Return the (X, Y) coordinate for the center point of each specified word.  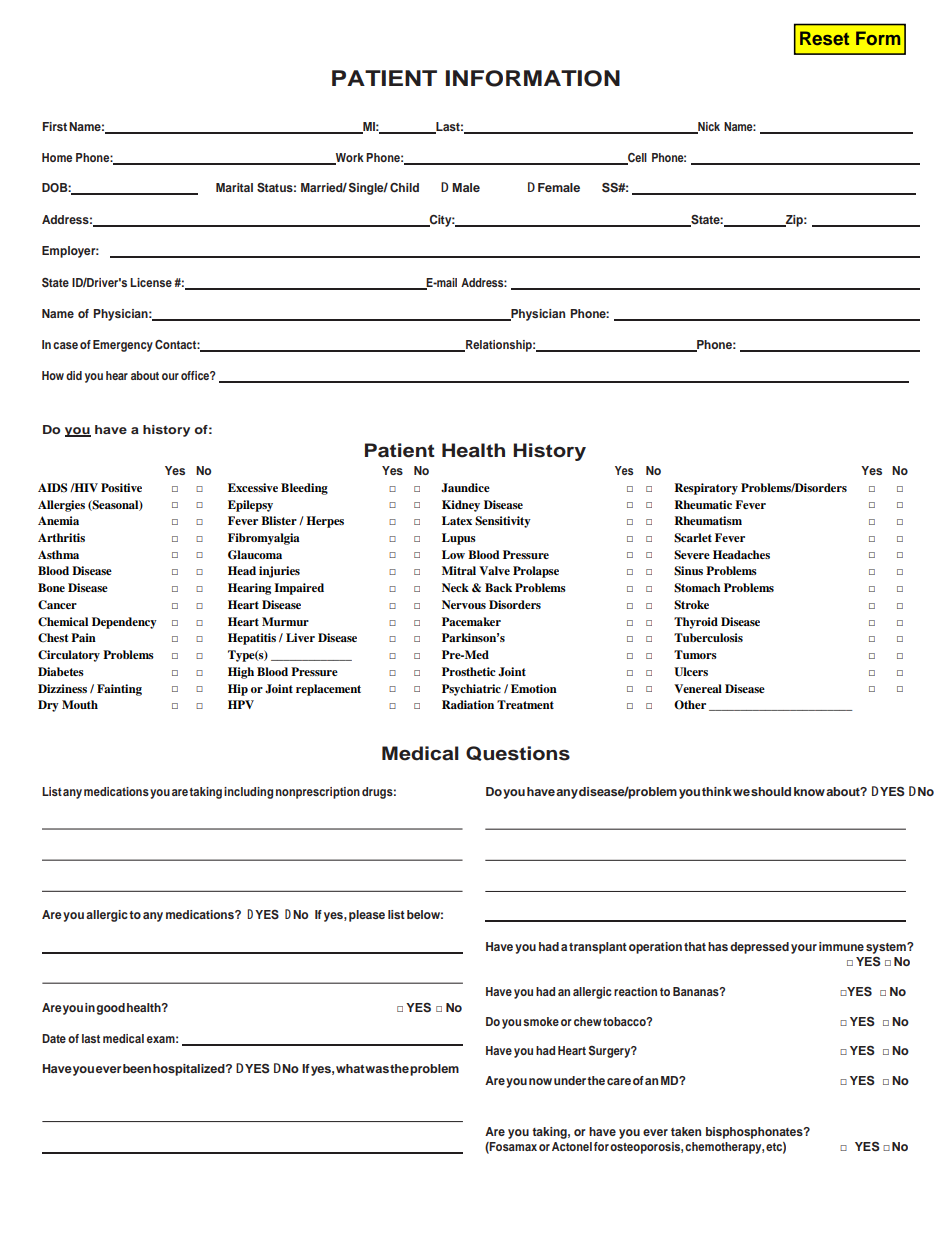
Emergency (123, 346)
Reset (824, 38)
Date (54, 1038)
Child (404, 188)
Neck (455, 587)
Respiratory (706, 489)
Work (349, 159)
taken (686, 1131)
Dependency (124, 623)
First (55, 126)
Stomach (697, 588)
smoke (541, 1021)
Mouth (80, 704)
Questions (518, 753)
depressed (759, 948)
